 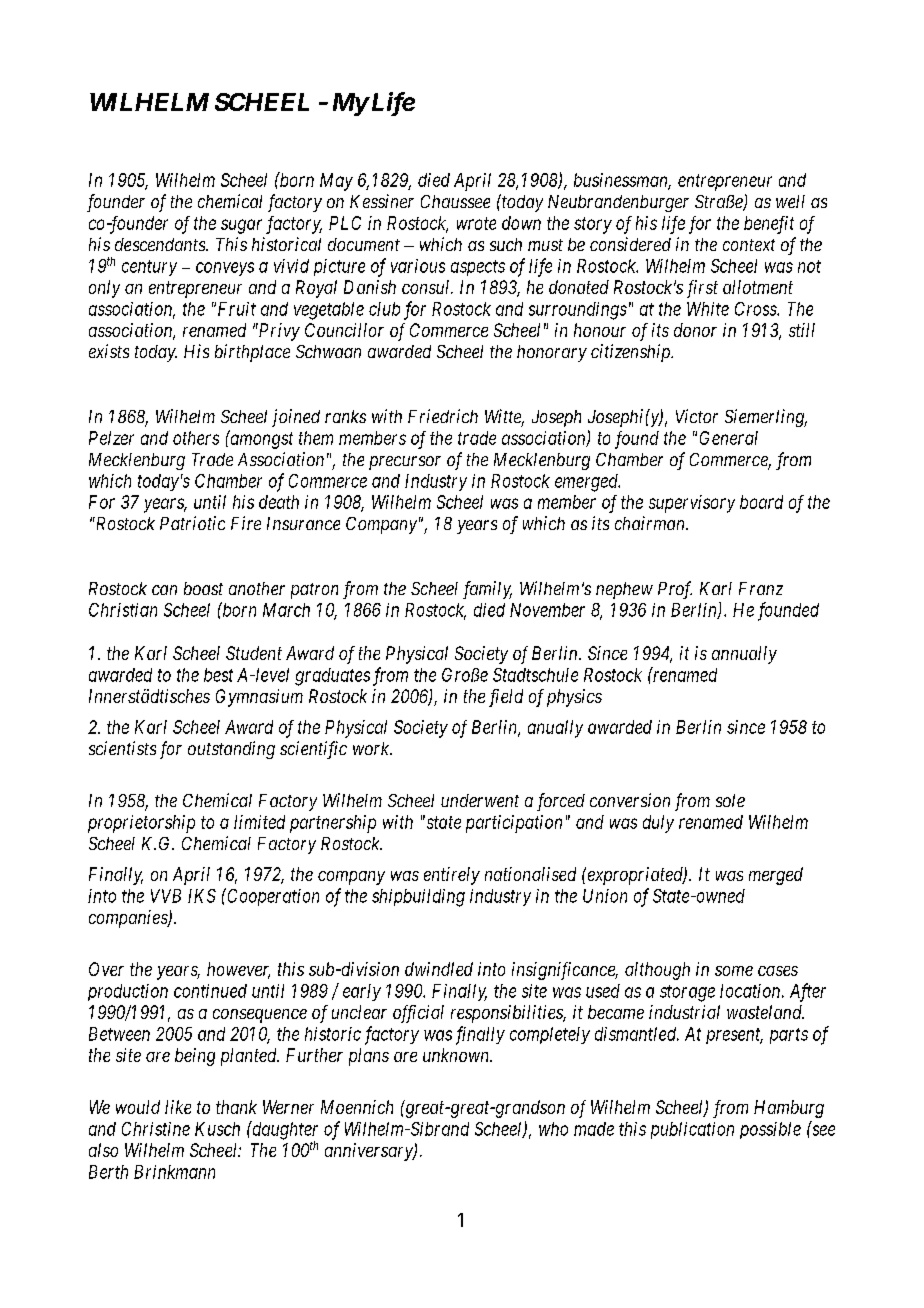 I want to click on best, so click(x=218, y=675).
